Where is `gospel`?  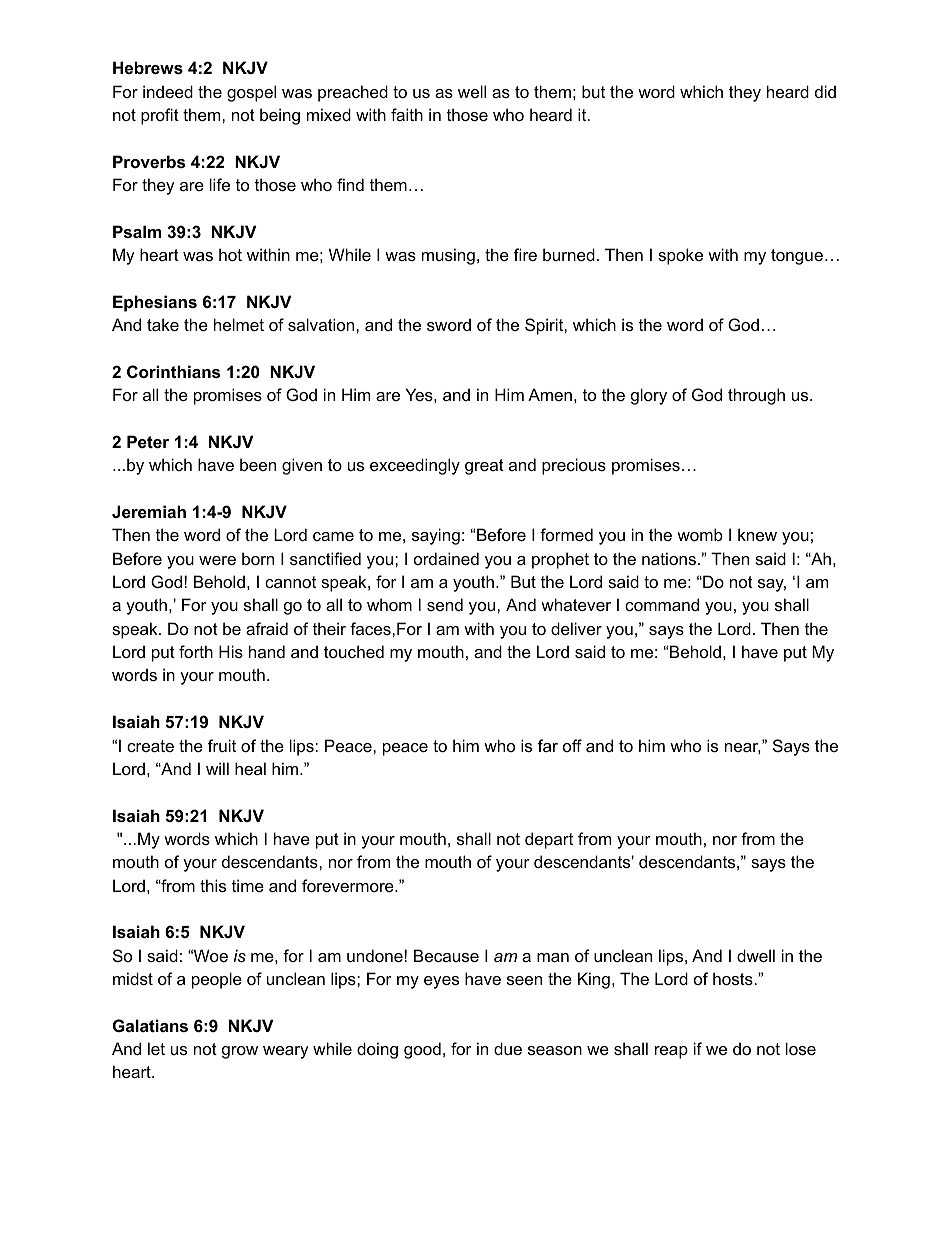
gospel is located at coordinates (251, 93).
